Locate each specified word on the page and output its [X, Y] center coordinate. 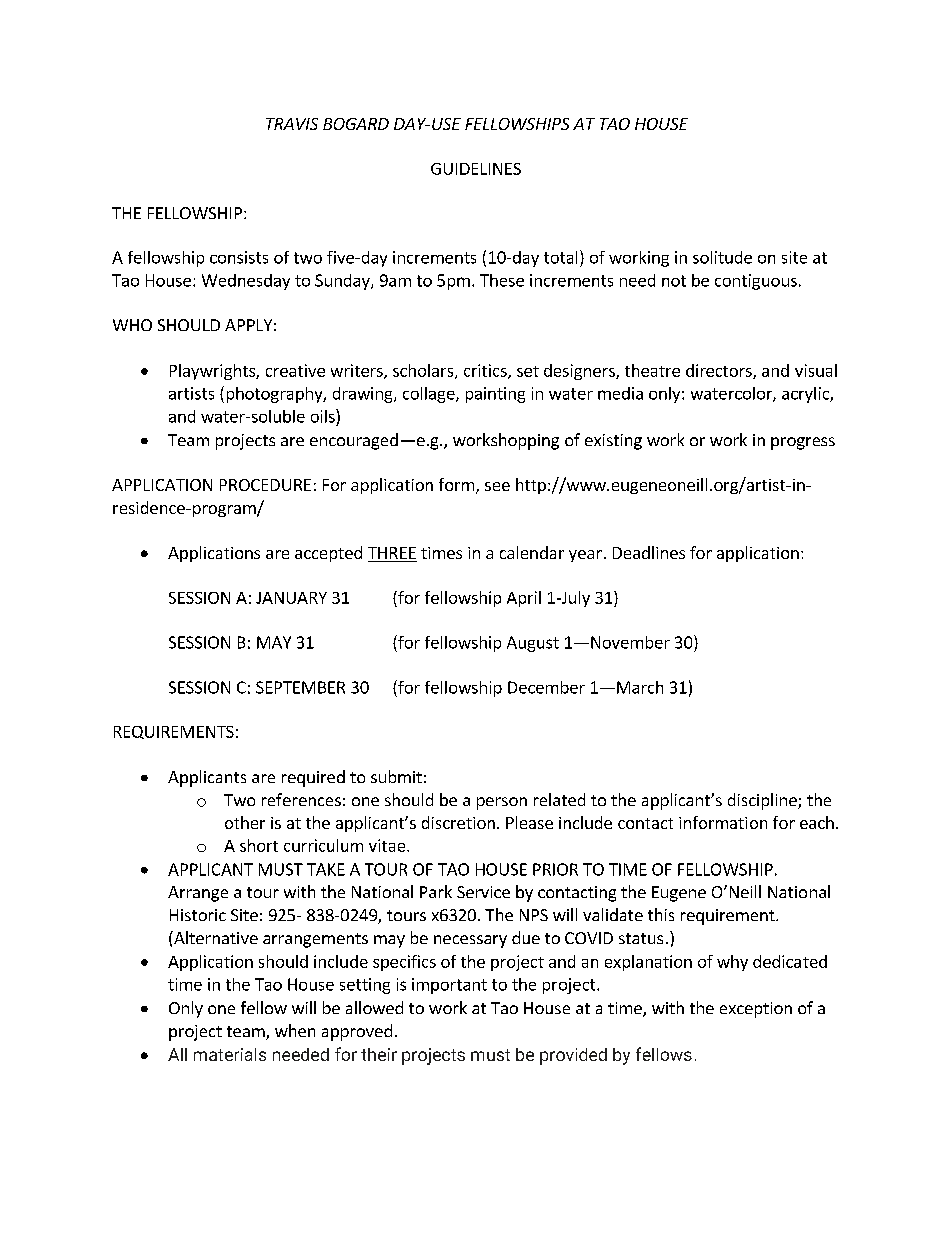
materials [230, 1054]
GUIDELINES [476, 169]
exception [756, 1010]
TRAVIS [292, 124]
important [449, 986]
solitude [722, 257]
